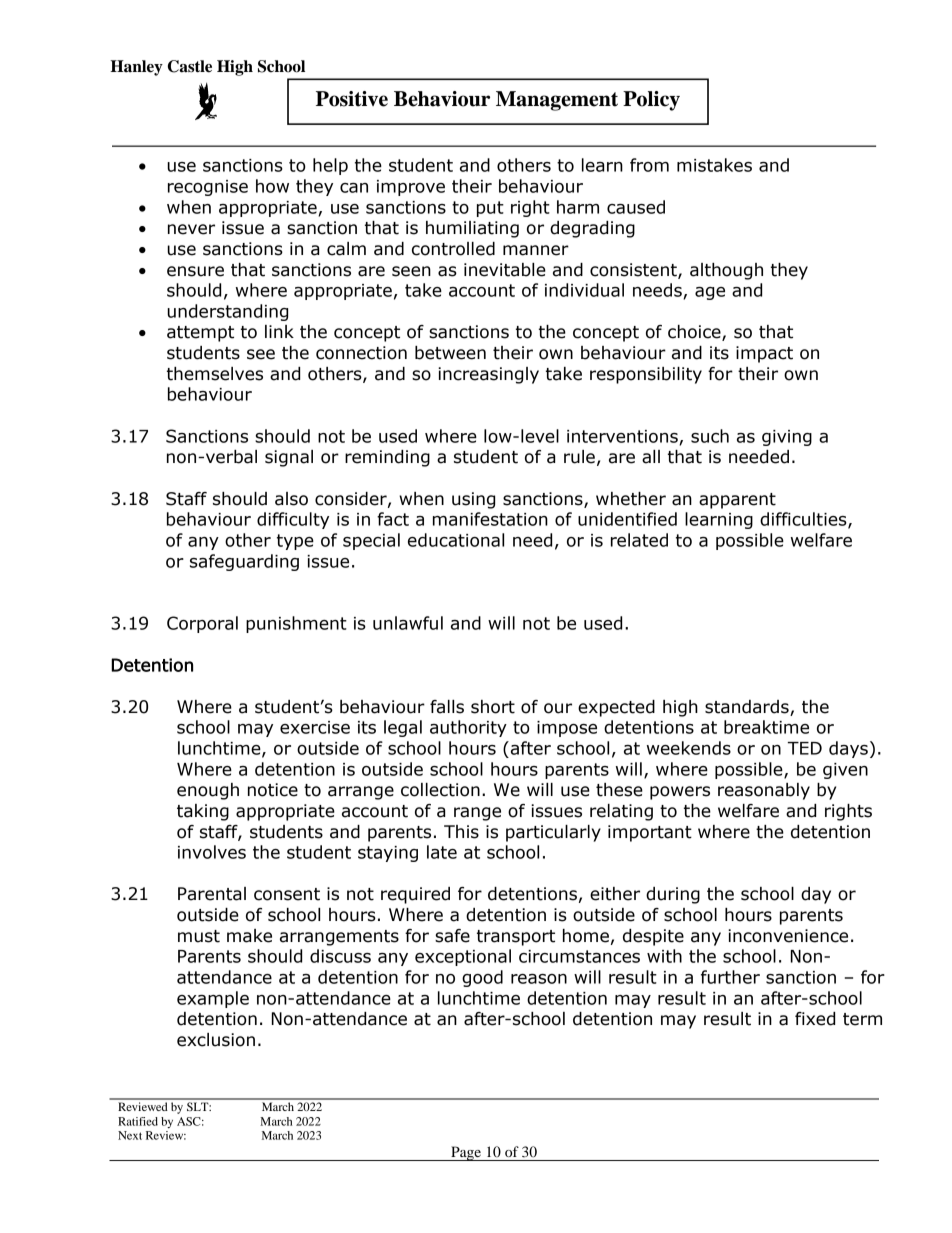 Image resolution: width=952 pixels, height=1233 pixels. I want to click on Policy, so click(651, 101).
